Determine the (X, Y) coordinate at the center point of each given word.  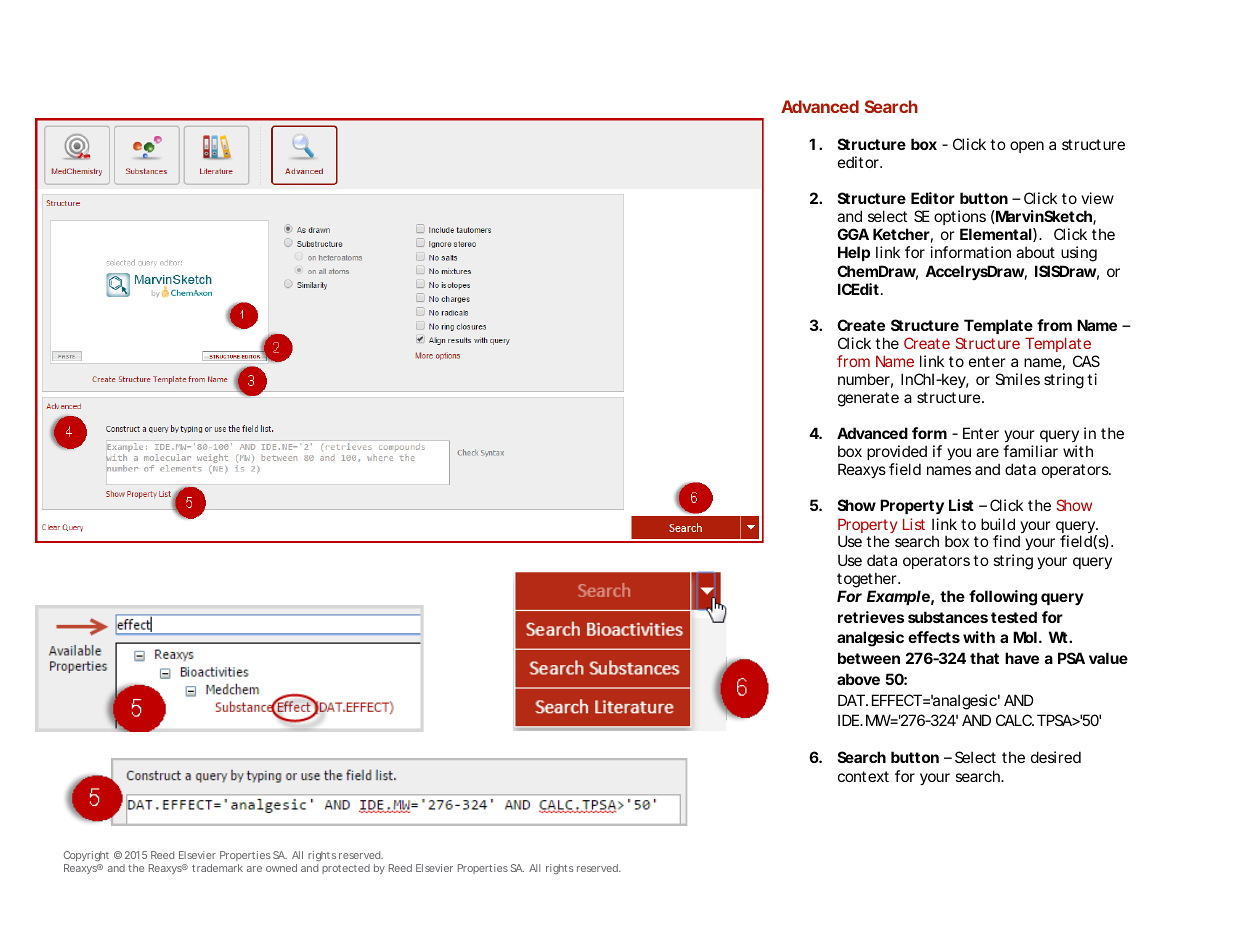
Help (854, 253)
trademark (217, 868)
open (1027, 147)
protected (346, 869)
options (960, 219)
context (863, 776)
